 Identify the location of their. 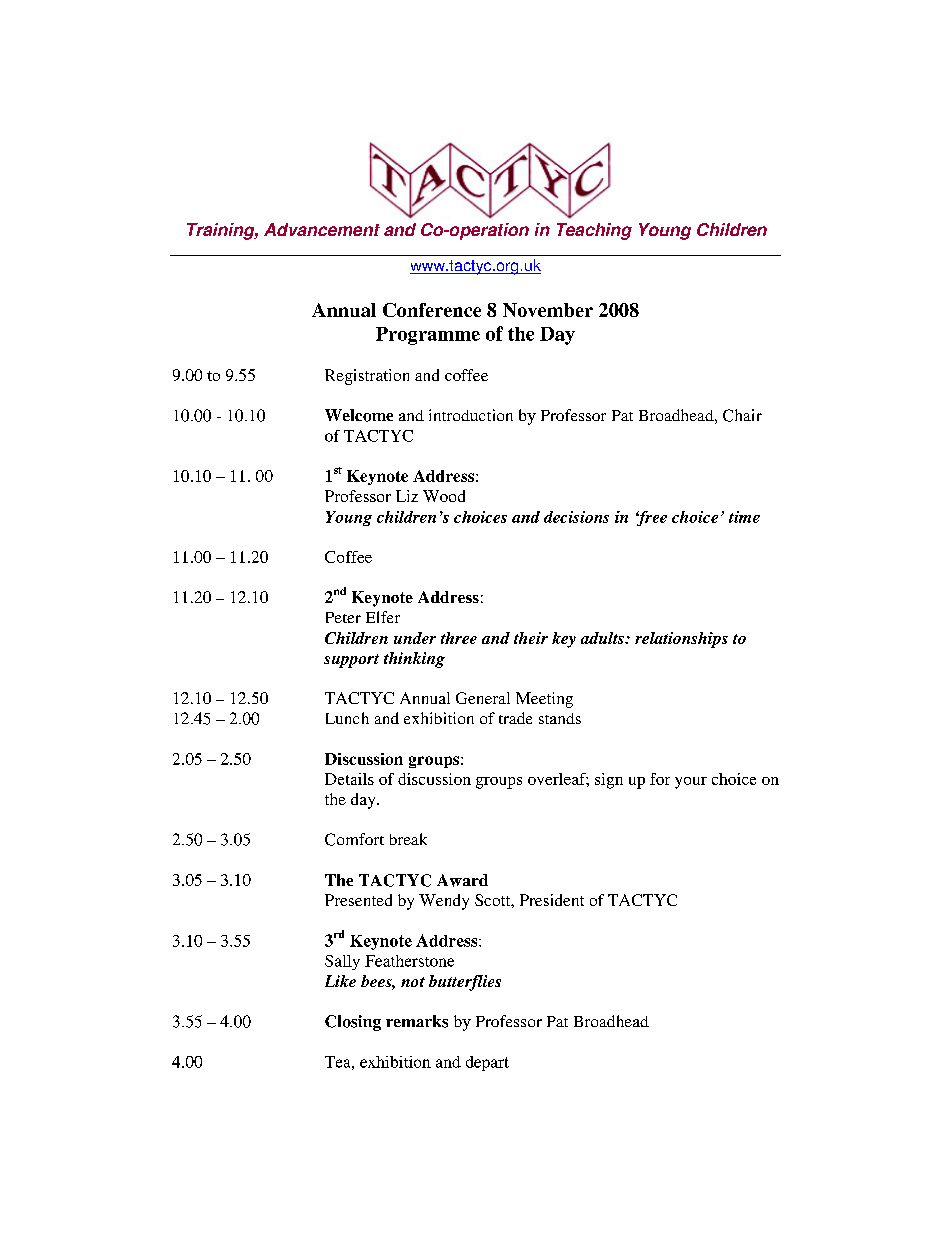
(531, 638).
